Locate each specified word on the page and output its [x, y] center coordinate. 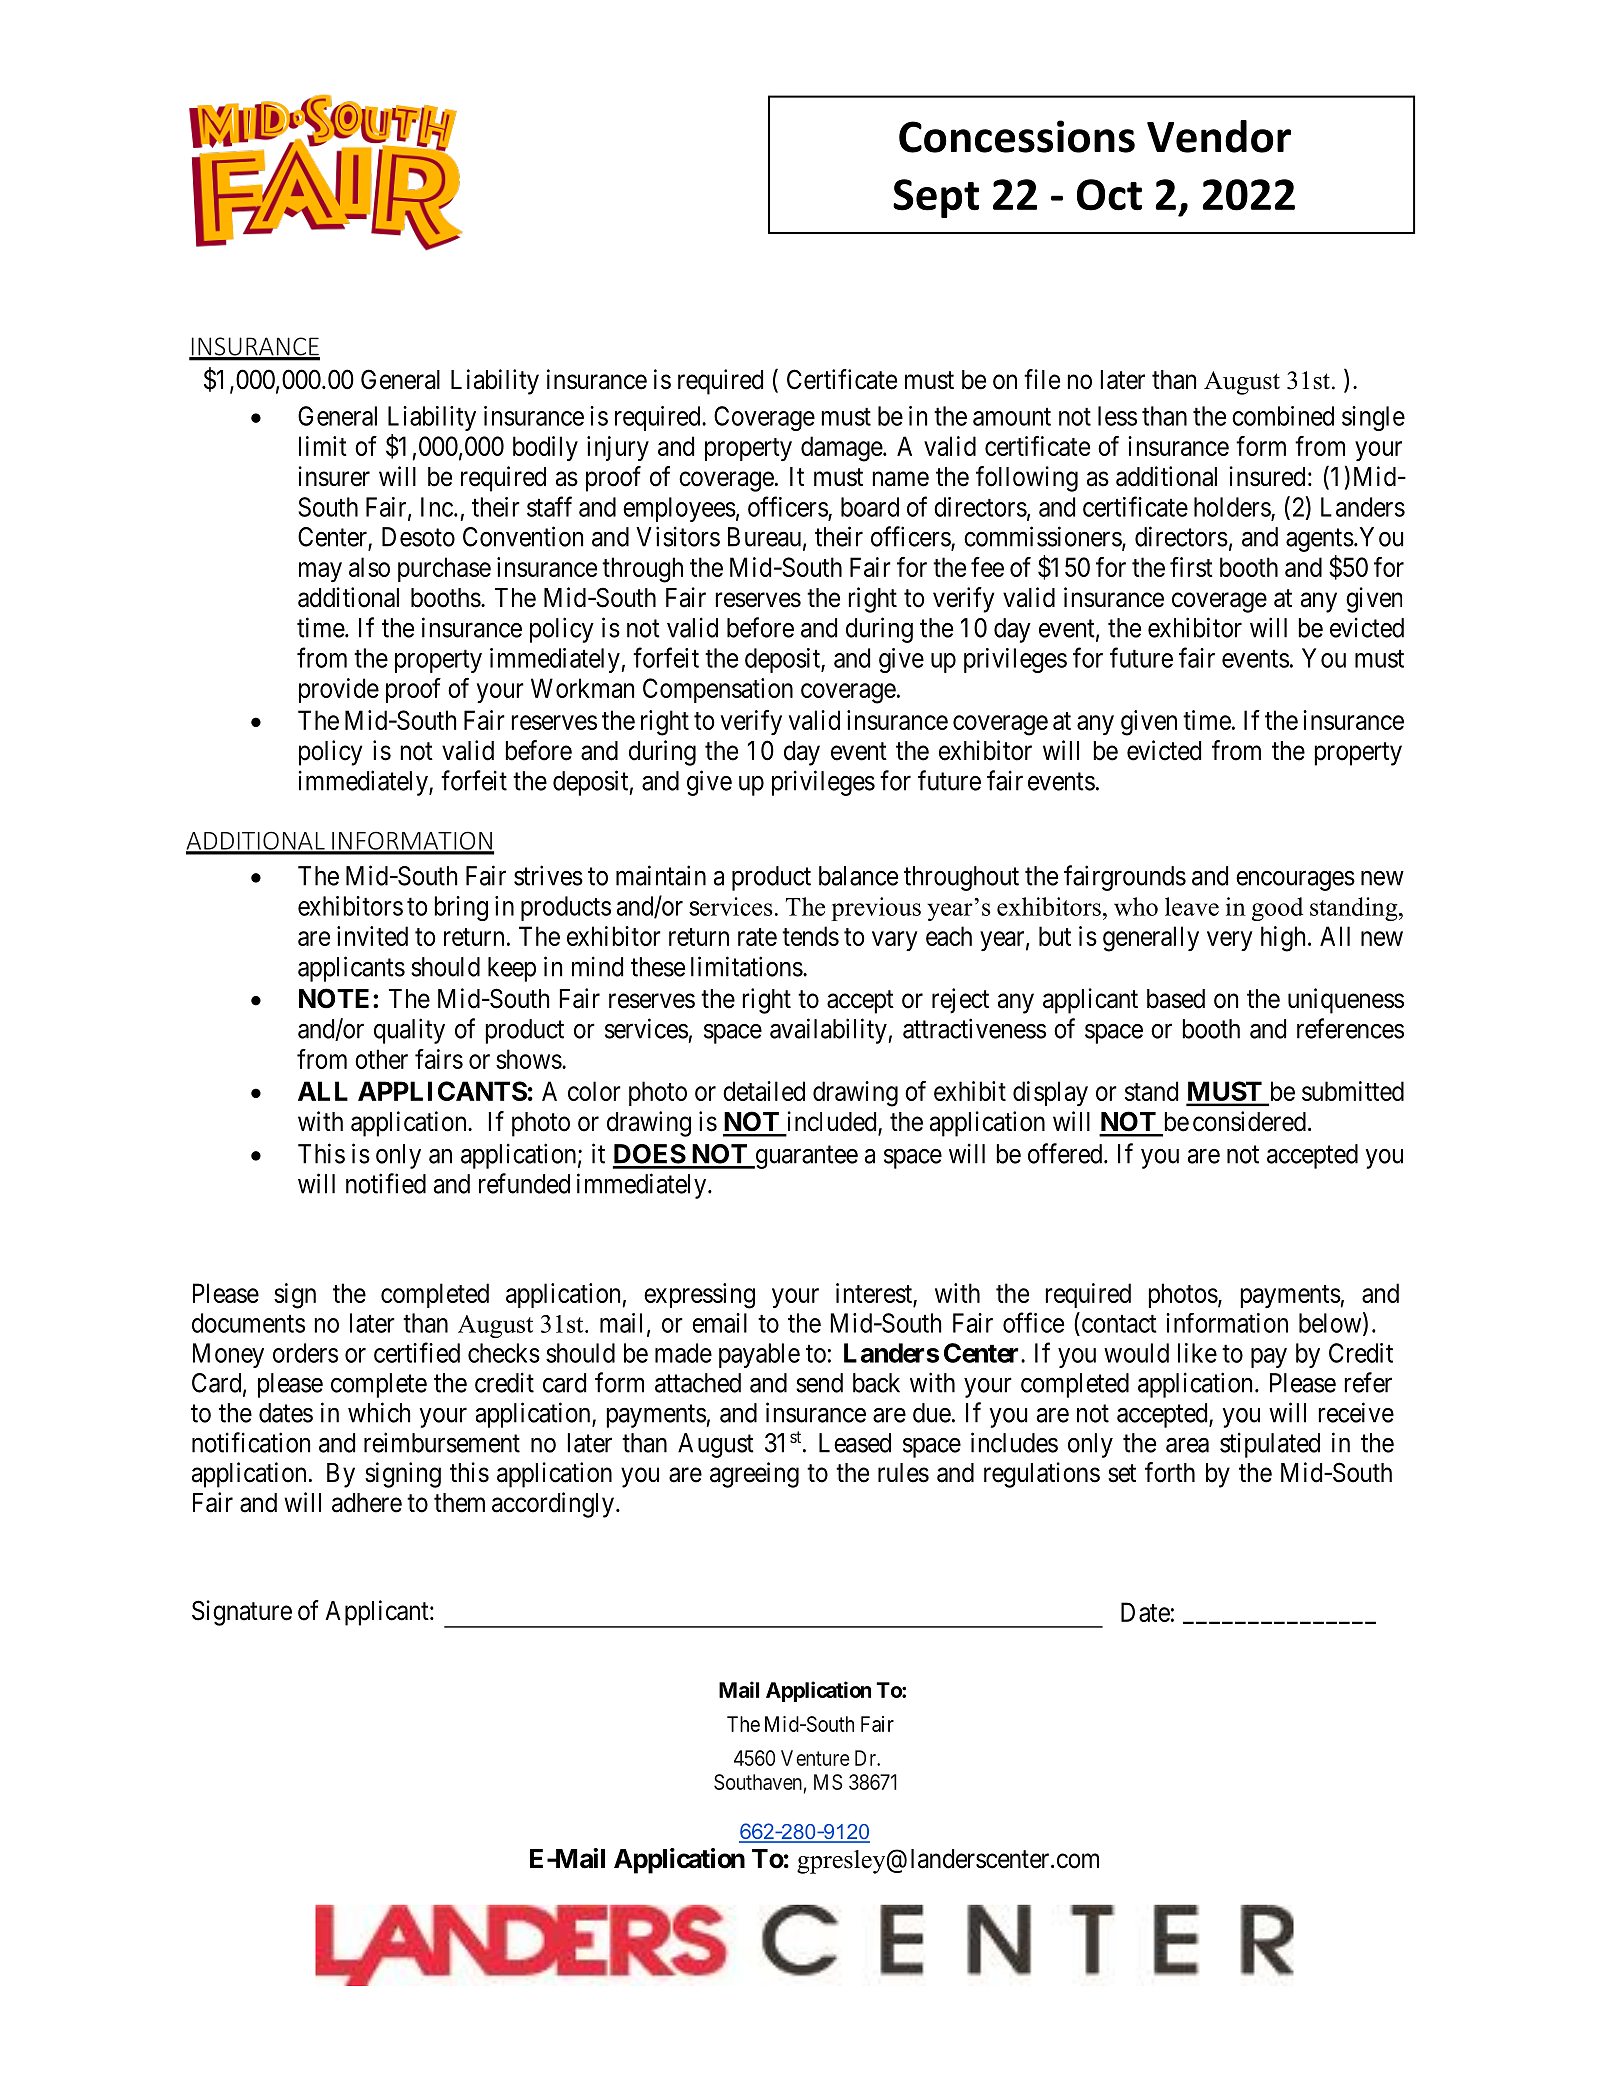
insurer [334, 476]
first [1191, 567]
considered [1249, 1121]
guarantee [805, 1157]
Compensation [718, 690]
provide [339, 690]
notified [386, 1183]
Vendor [1219, 136]
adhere [367, 1503]
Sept [936, 198]
